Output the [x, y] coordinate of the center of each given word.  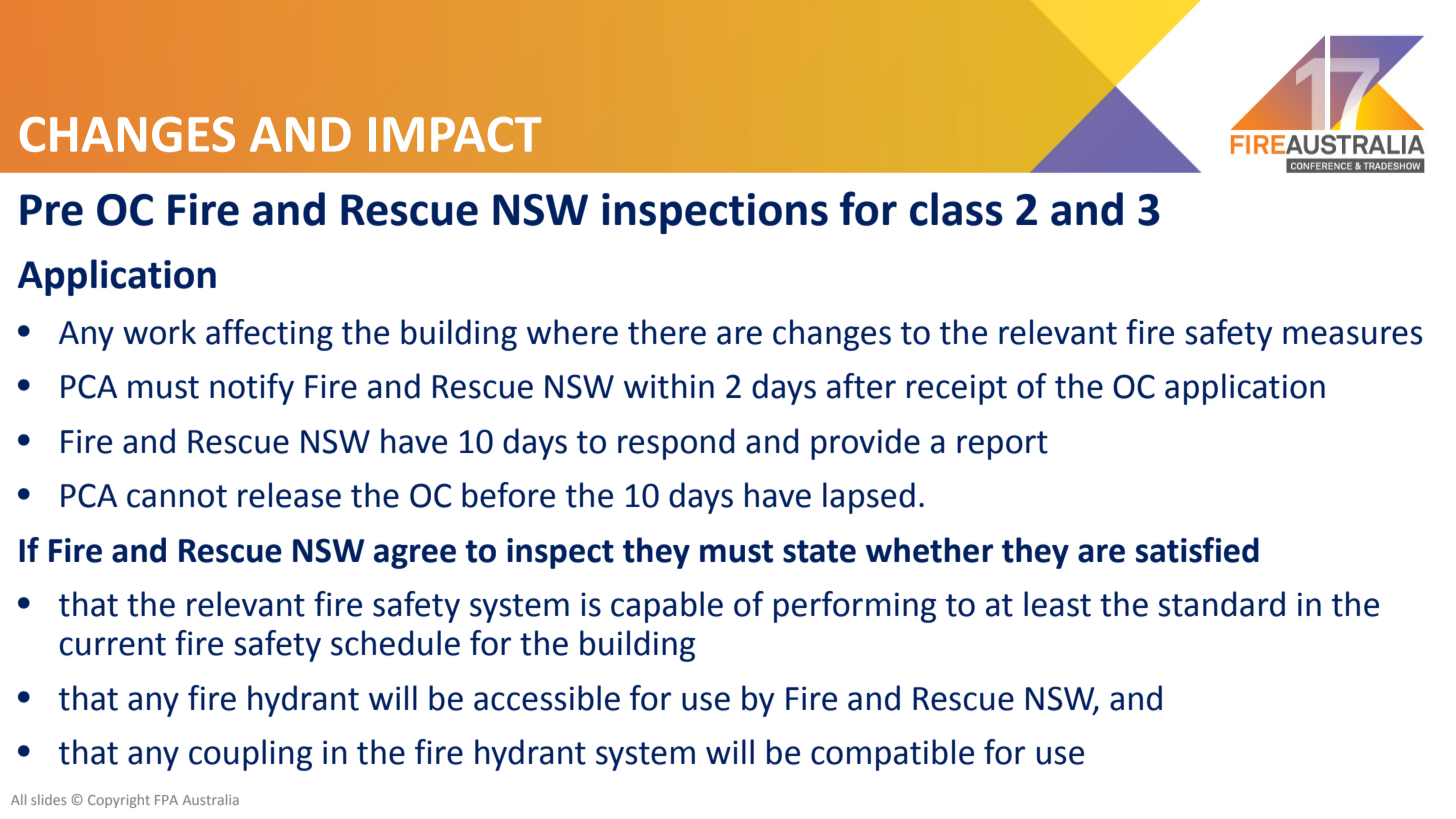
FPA [166, 800]
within [669, 386]
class [956, 209]
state [819, 551]
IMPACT [455, 134]
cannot [177, 496]
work [159, 332]
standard [1221, 604]
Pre [51, 210]
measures [1352, 335]
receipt [957, 389]
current [113, 644]
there [667, 332]
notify [252, 389]
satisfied [1197, 550]
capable [667, 607]
